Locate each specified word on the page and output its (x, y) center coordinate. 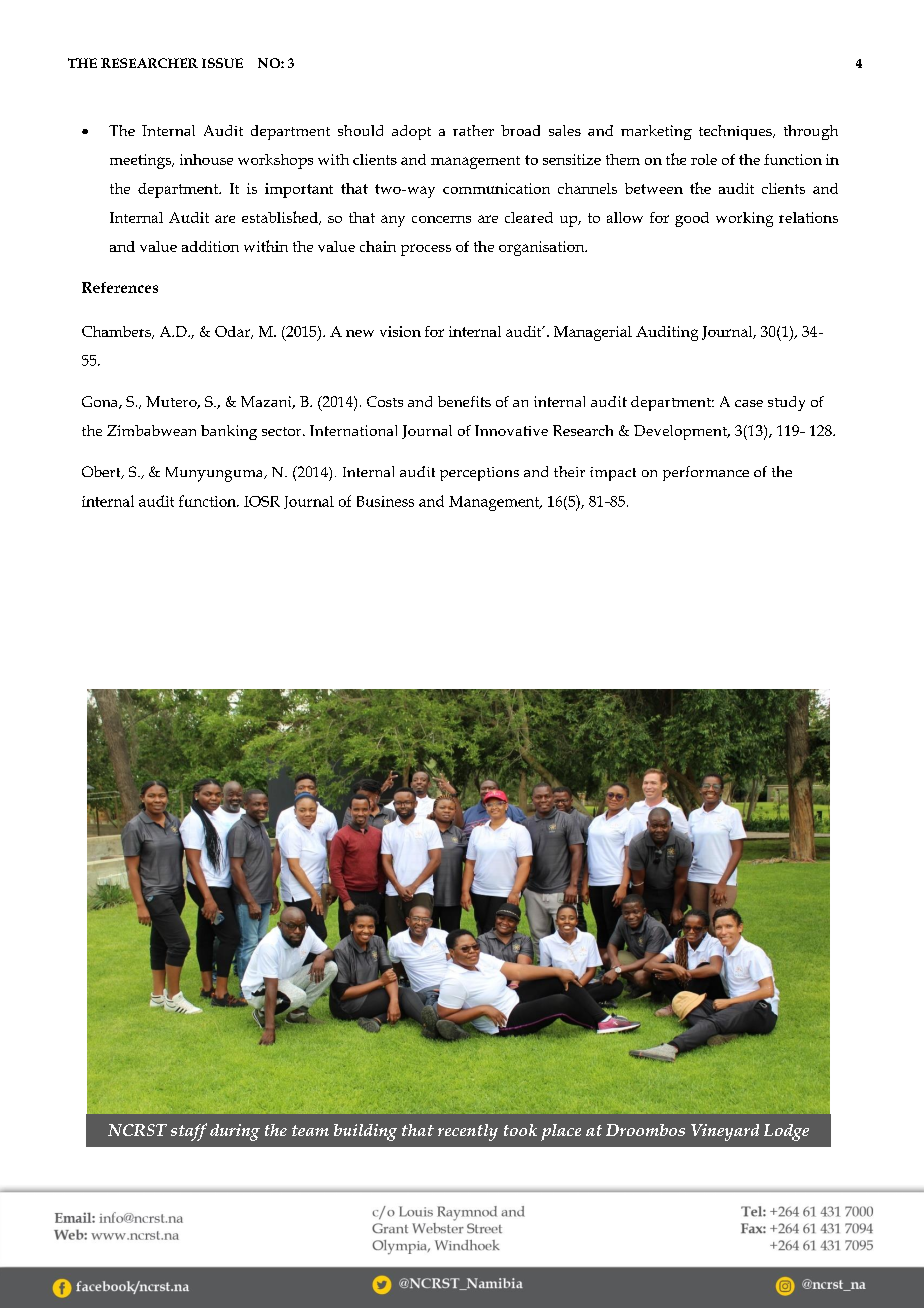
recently (468, 1132)
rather (473, 130)
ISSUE (222, 63)
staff (189, 1132)
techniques (736, 132)
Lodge (786, 1132)
